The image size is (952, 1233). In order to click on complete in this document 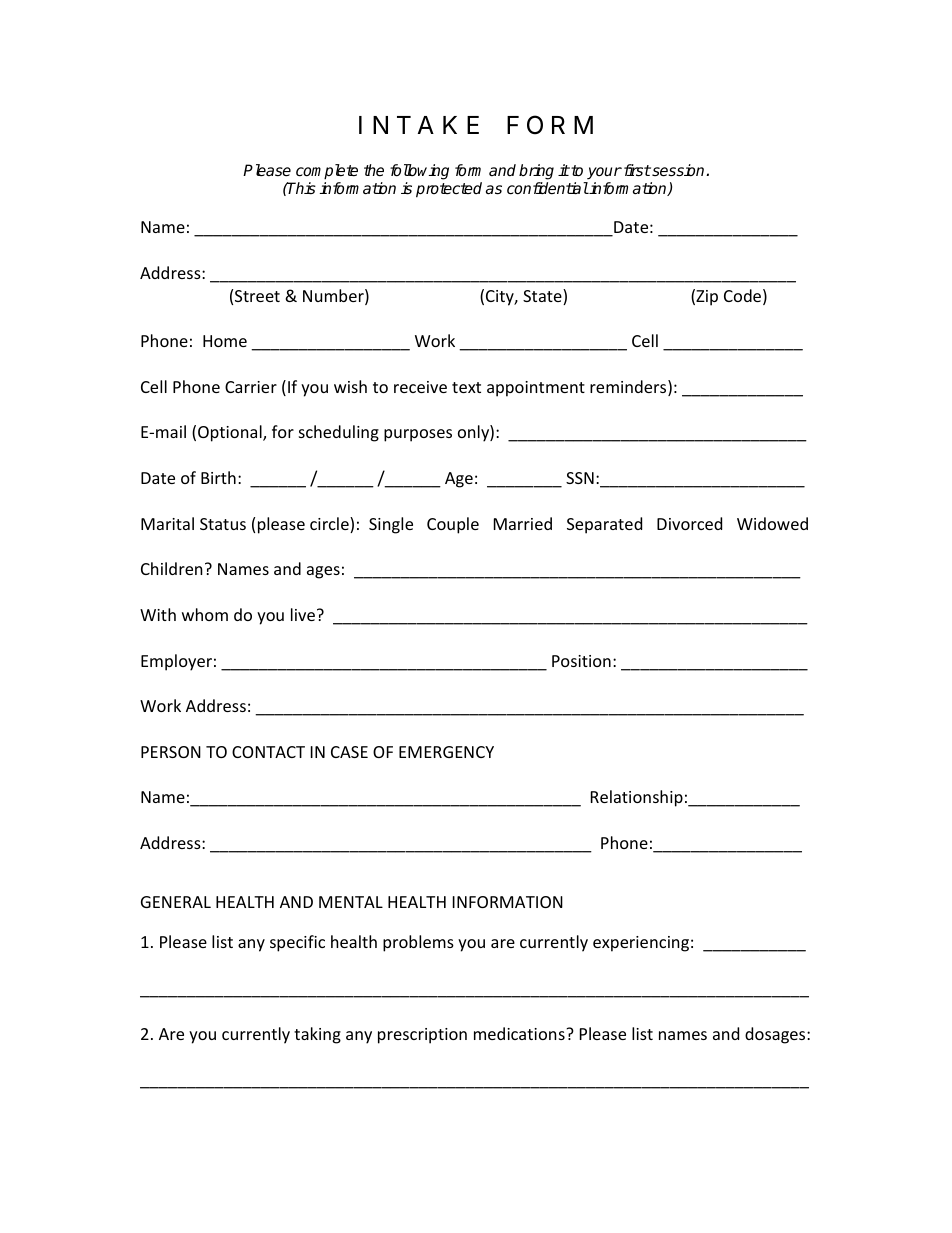, I will do `click(327, 172)`.
